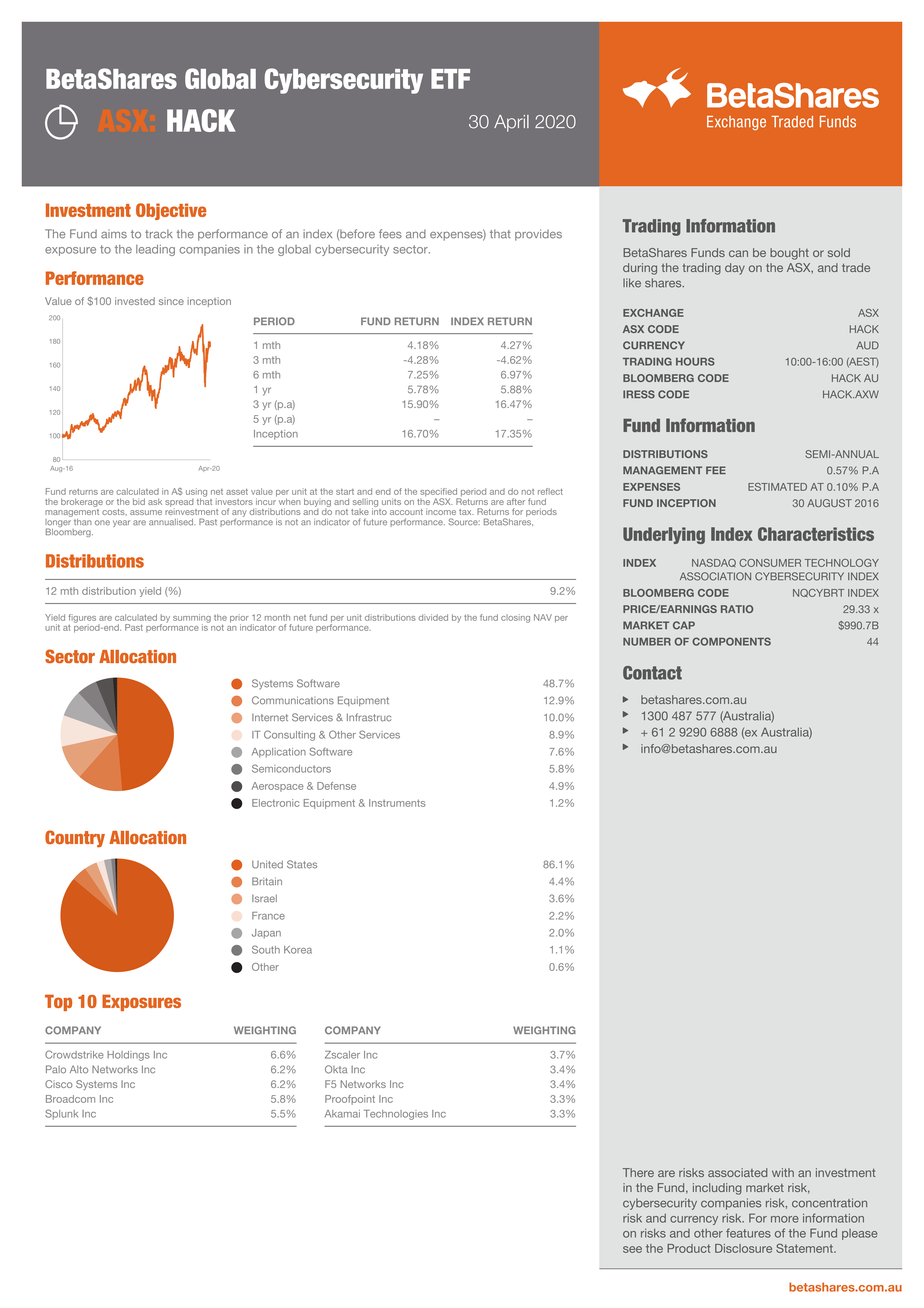 Image resolution: width=924 pixels, height=1308 pixels. Describe the element at coordinates (789, 254) in the page. I see `bought` at that location.
